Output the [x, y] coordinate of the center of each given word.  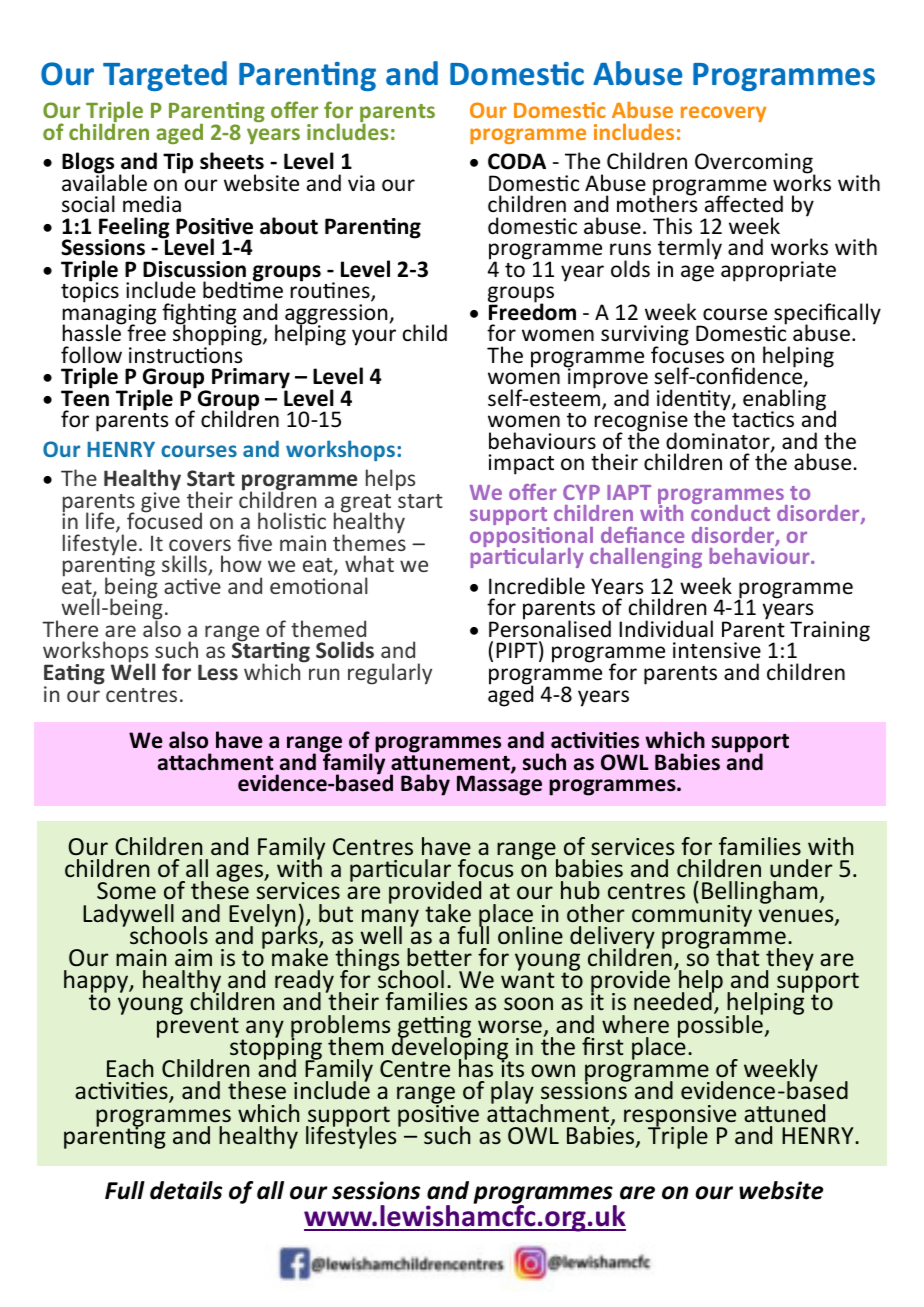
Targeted [165, 76]
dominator [719, 442]
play [512, 1094]
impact [521, 464]
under [801, 868]
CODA [517, 161]
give [160, 501]
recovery [723, 114]
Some [126, 891]
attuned [784, 1113]
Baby [425, 785]
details [186, 1190]
